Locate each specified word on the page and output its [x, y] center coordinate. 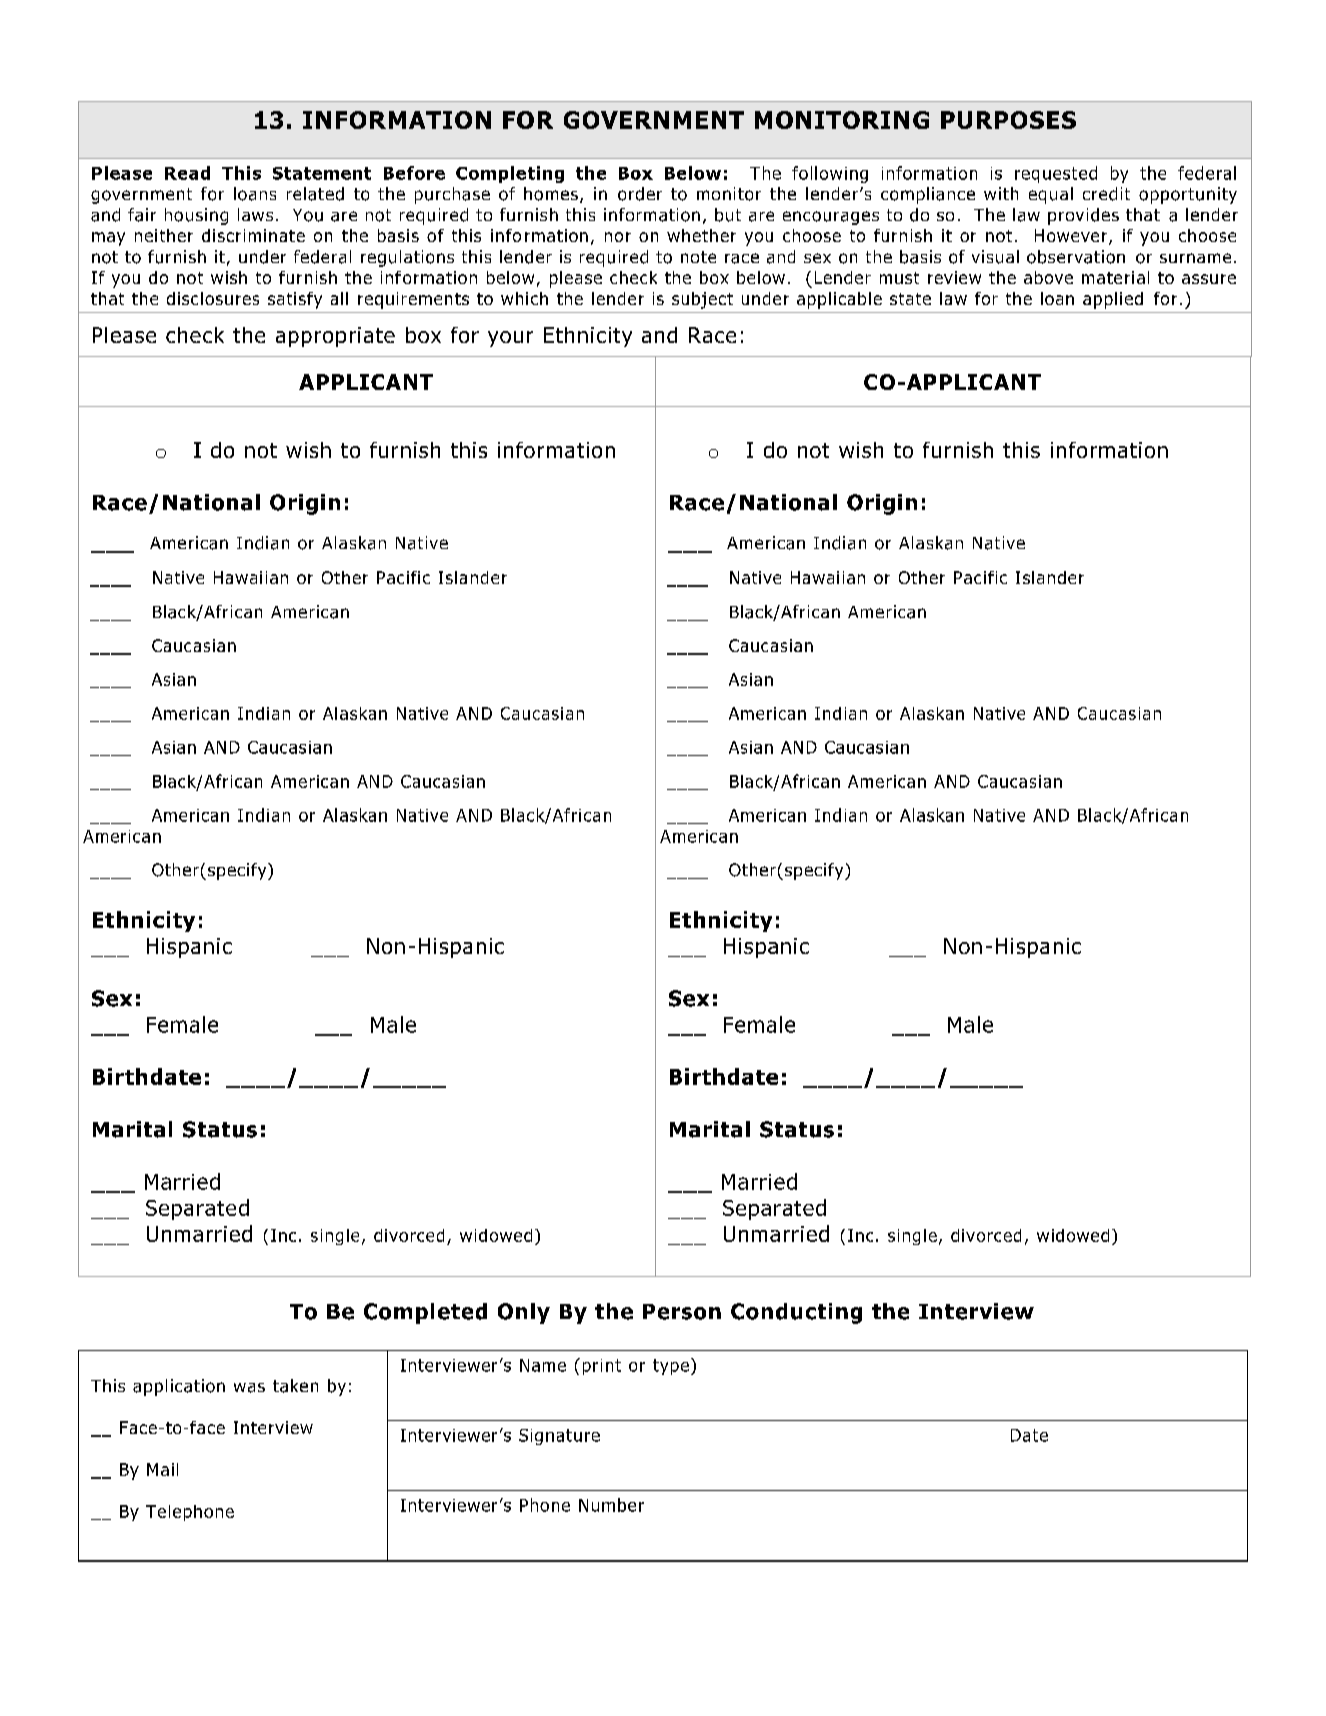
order [640, 194]
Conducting [796, 1313]
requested [1056, 174]
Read [187, 173]
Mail [162, 1469]
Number [611, 1505]
